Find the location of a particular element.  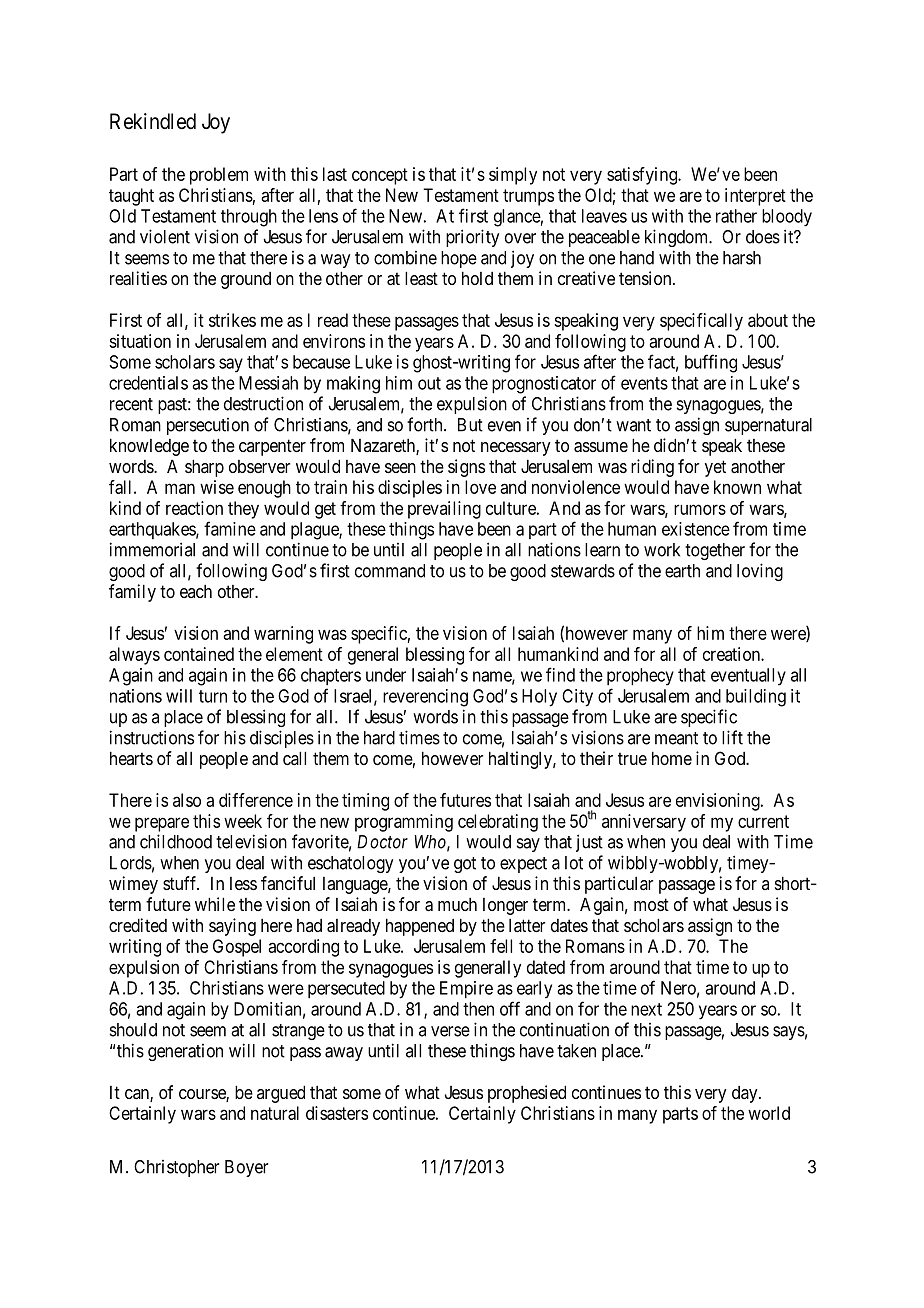

celebrating is located at coordinates (498, 823).
